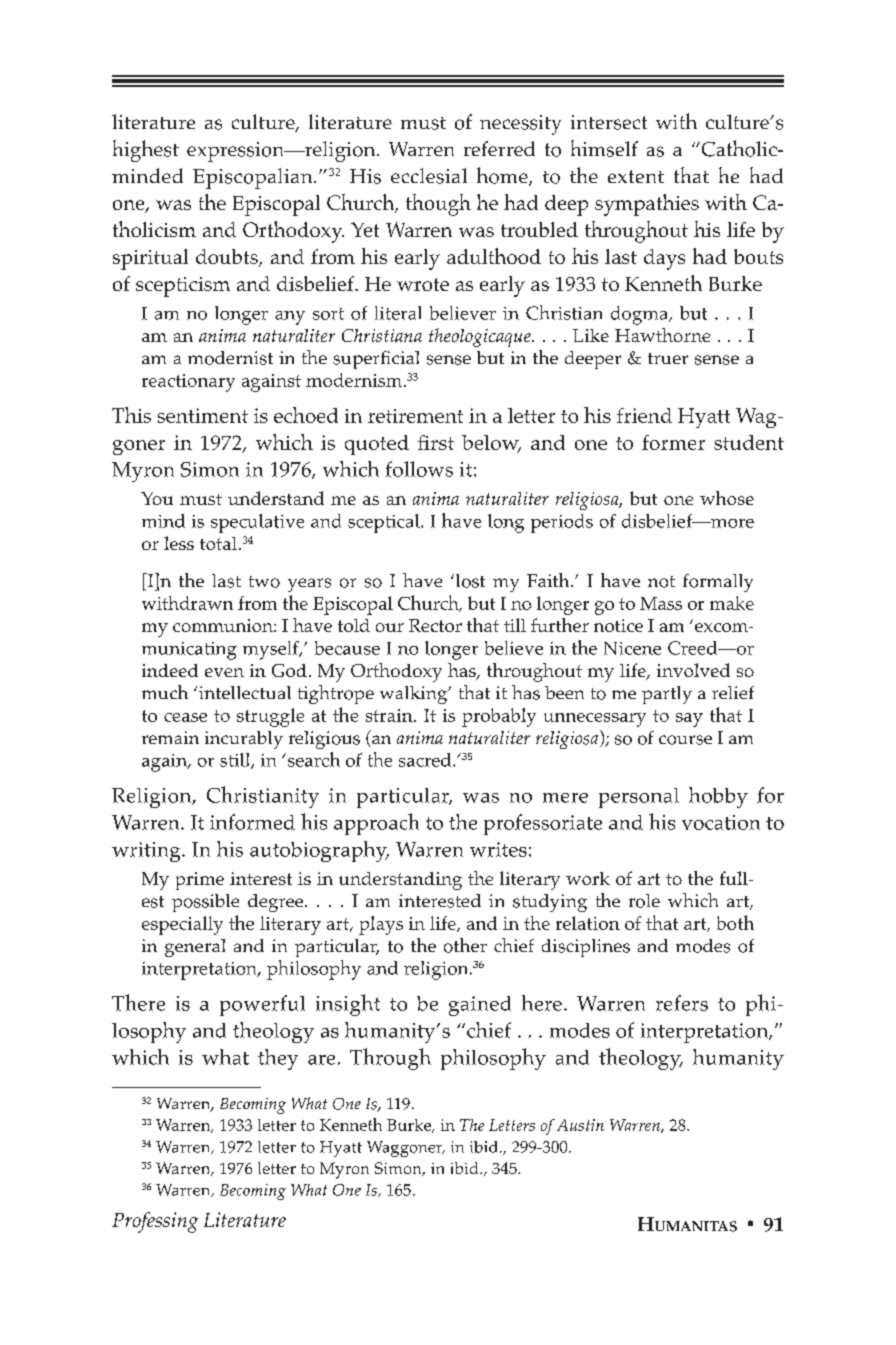 This screenshot has width=896, height=1345. Describe the element at coordinates (498, 849) in the screenshot. I see `writes` at that location.
